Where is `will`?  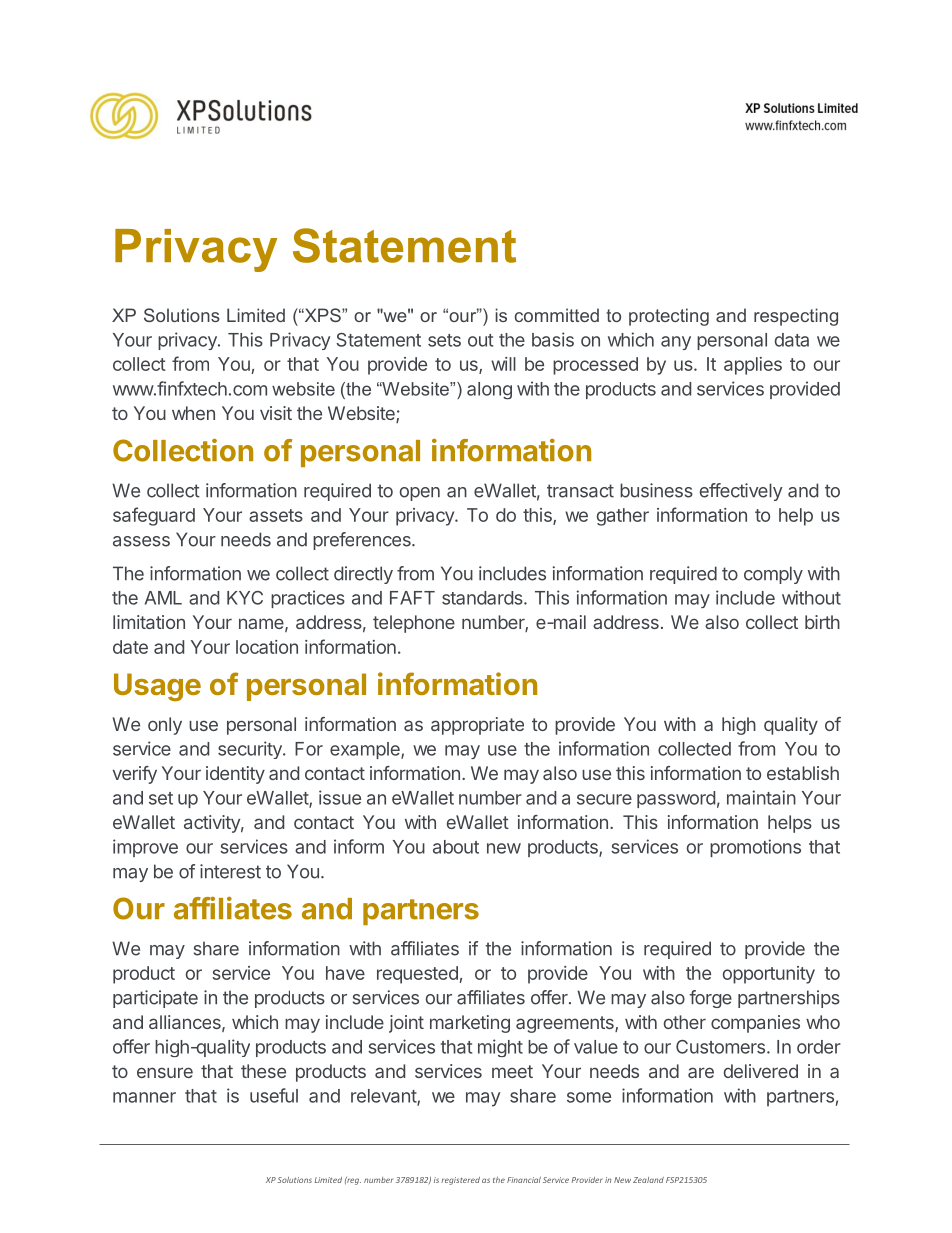 will is located at coordinates (503, 364).
